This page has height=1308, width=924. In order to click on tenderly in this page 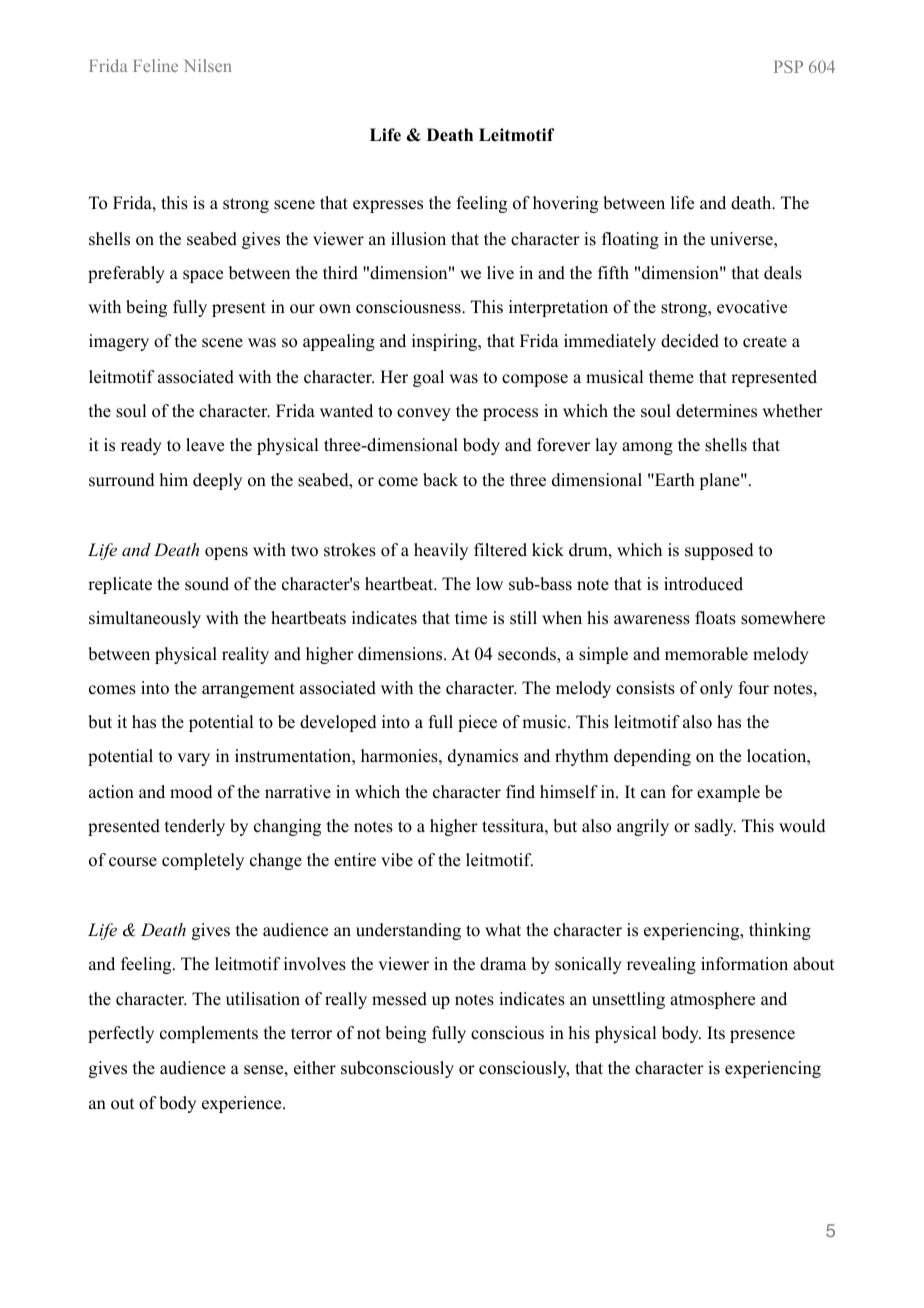, I will do `click(195, 827)`.
